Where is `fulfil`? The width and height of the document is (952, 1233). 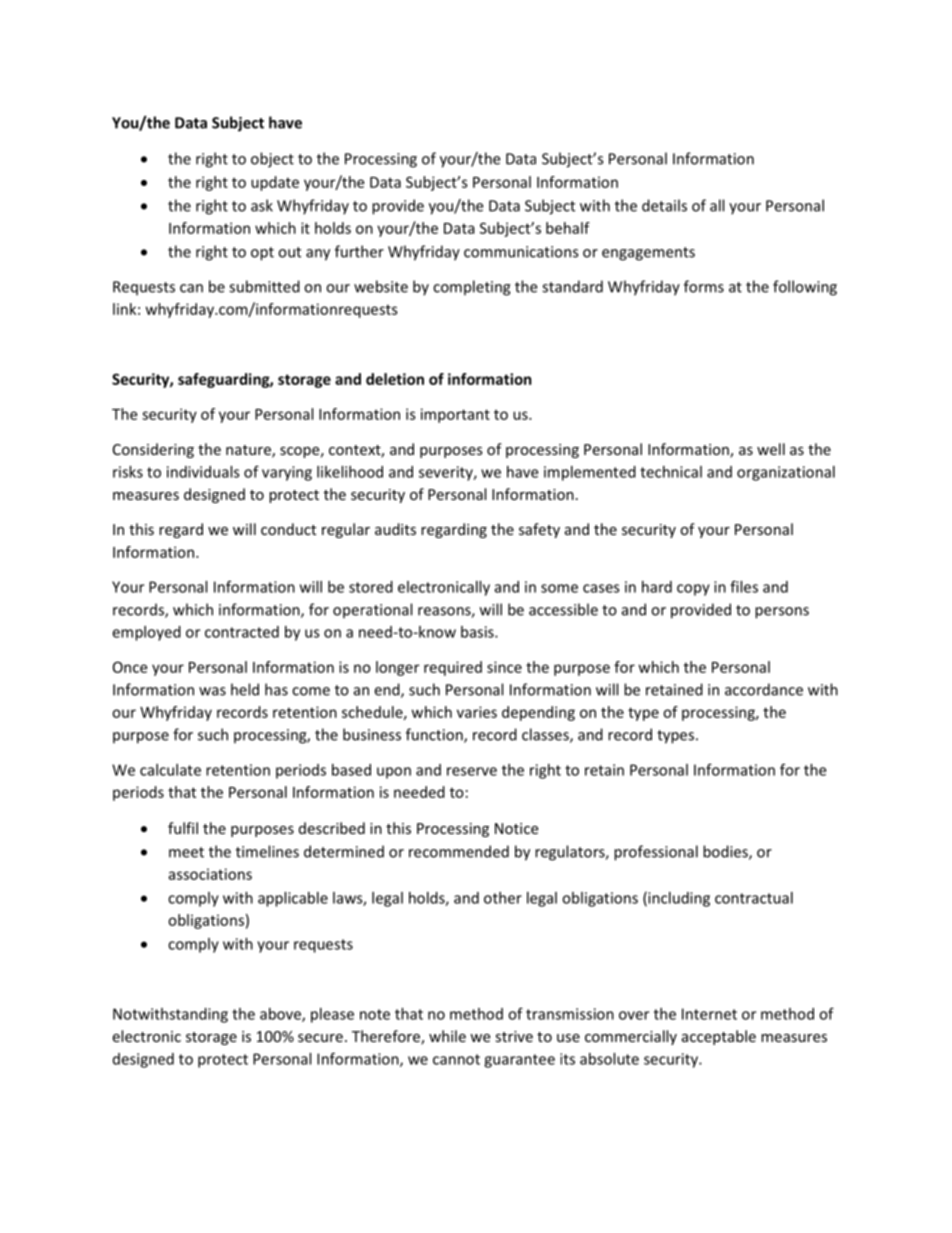 fulfil is located at coordinates (183, 828).
